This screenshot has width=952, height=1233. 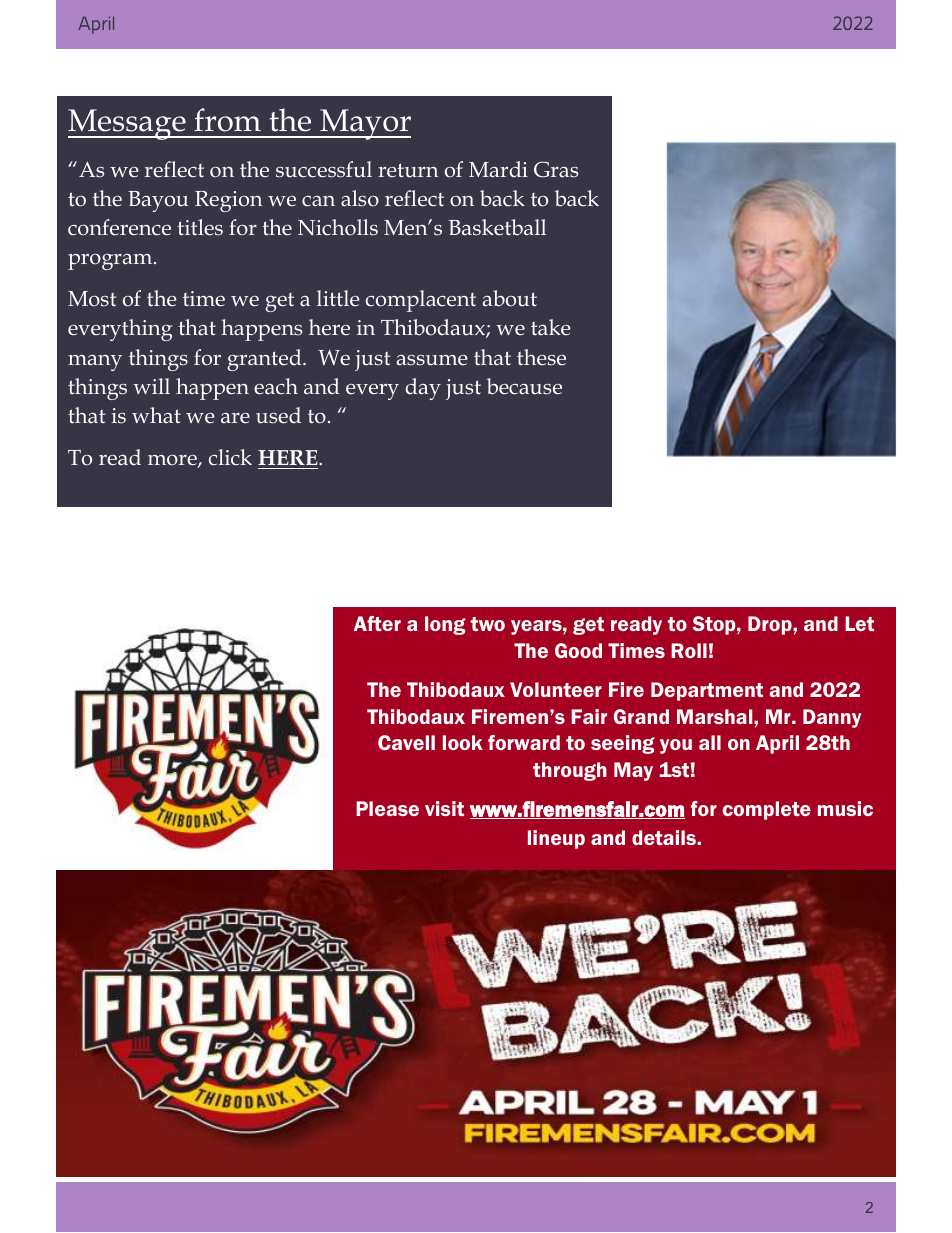 I want to click on Gras, so click(x=556, y=169).
